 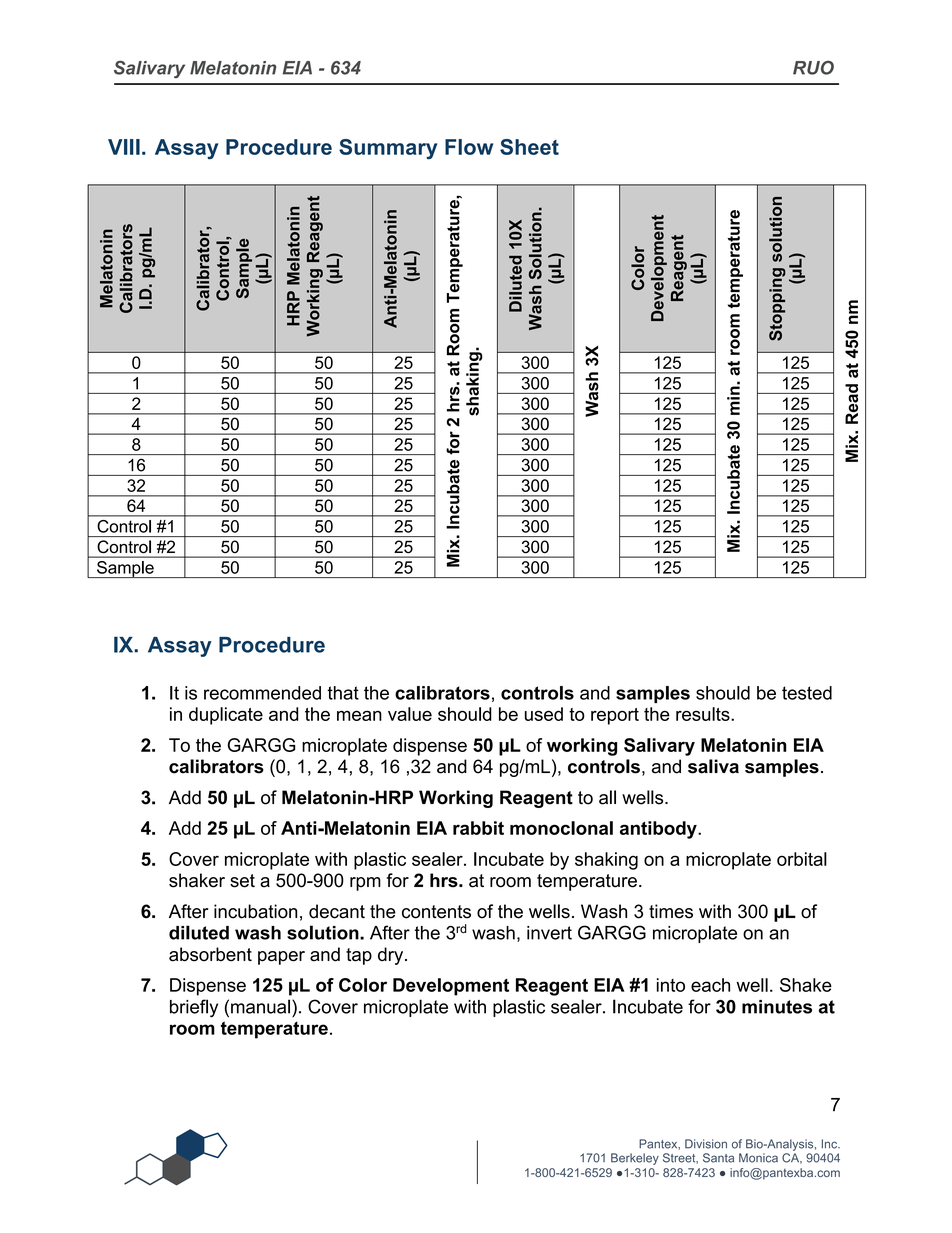 I want to click on briefly, so click(x=194, y=1008).
